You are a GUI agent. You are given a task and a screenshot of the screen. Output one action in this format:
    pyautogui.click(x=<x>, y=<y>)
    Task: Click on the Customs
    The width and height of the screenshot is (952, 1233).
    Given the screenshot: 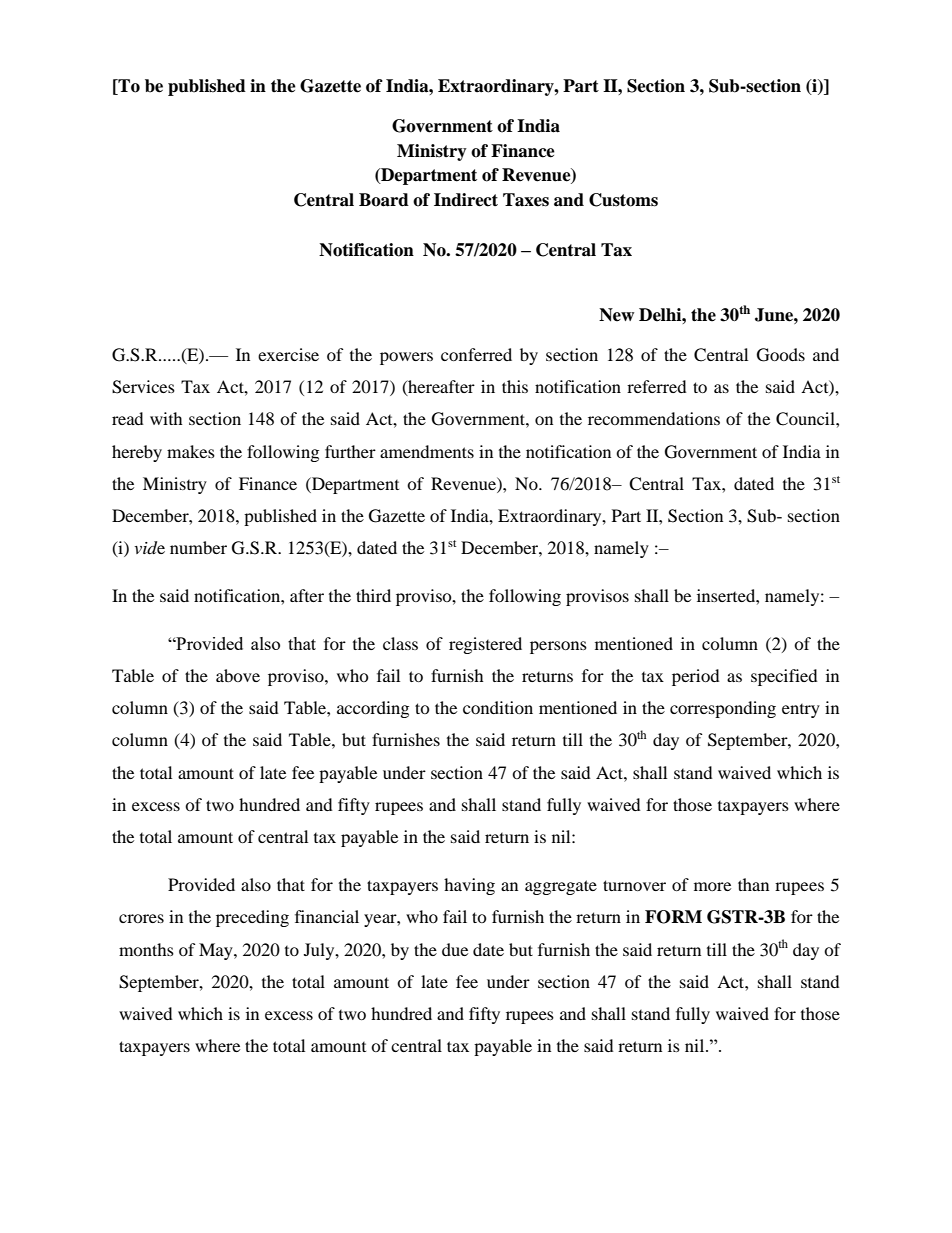 What is the action you would take?
    pyautogui.click(x=623, y=200)
